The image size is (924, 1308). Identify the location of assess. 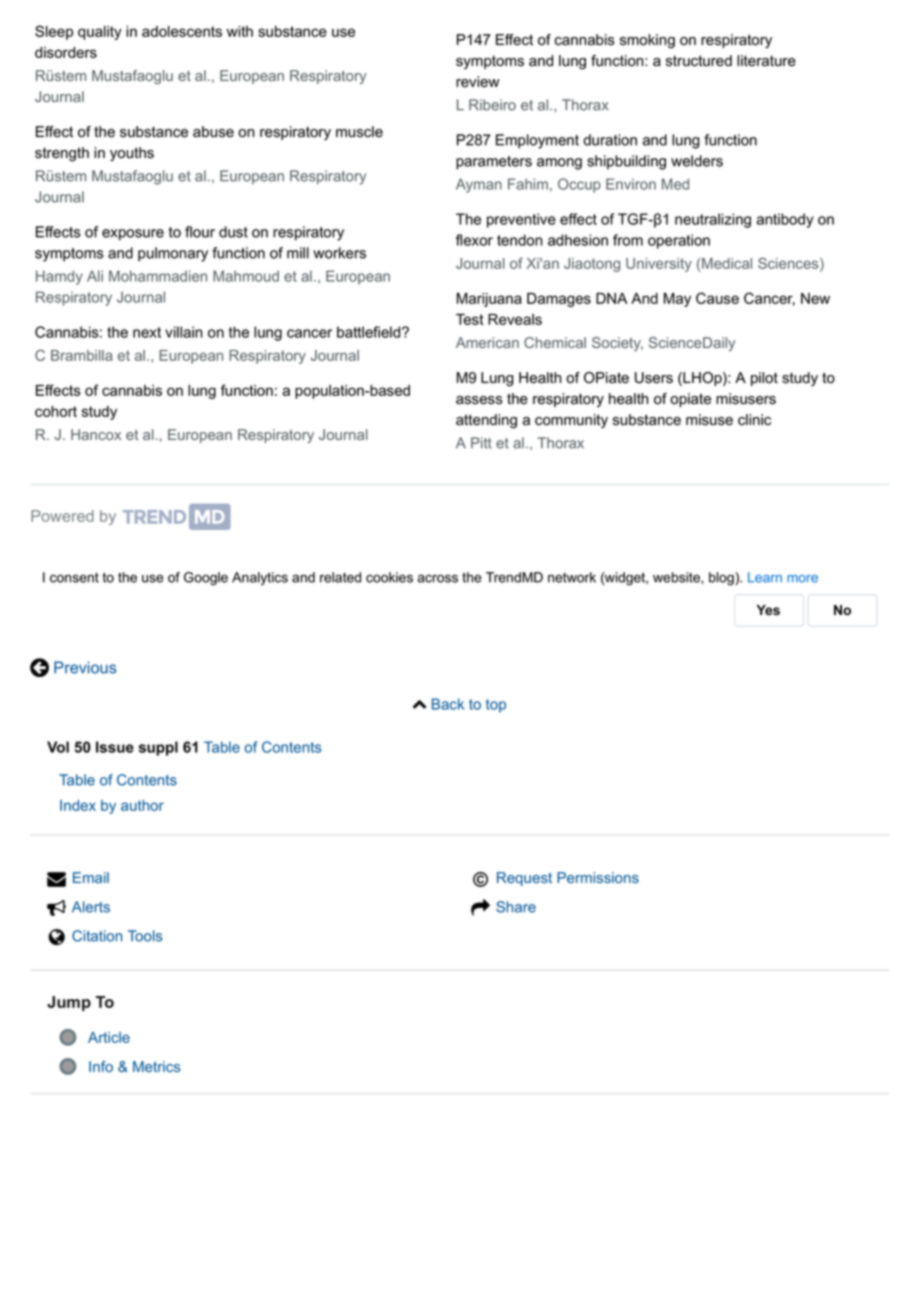
(479, 400).
